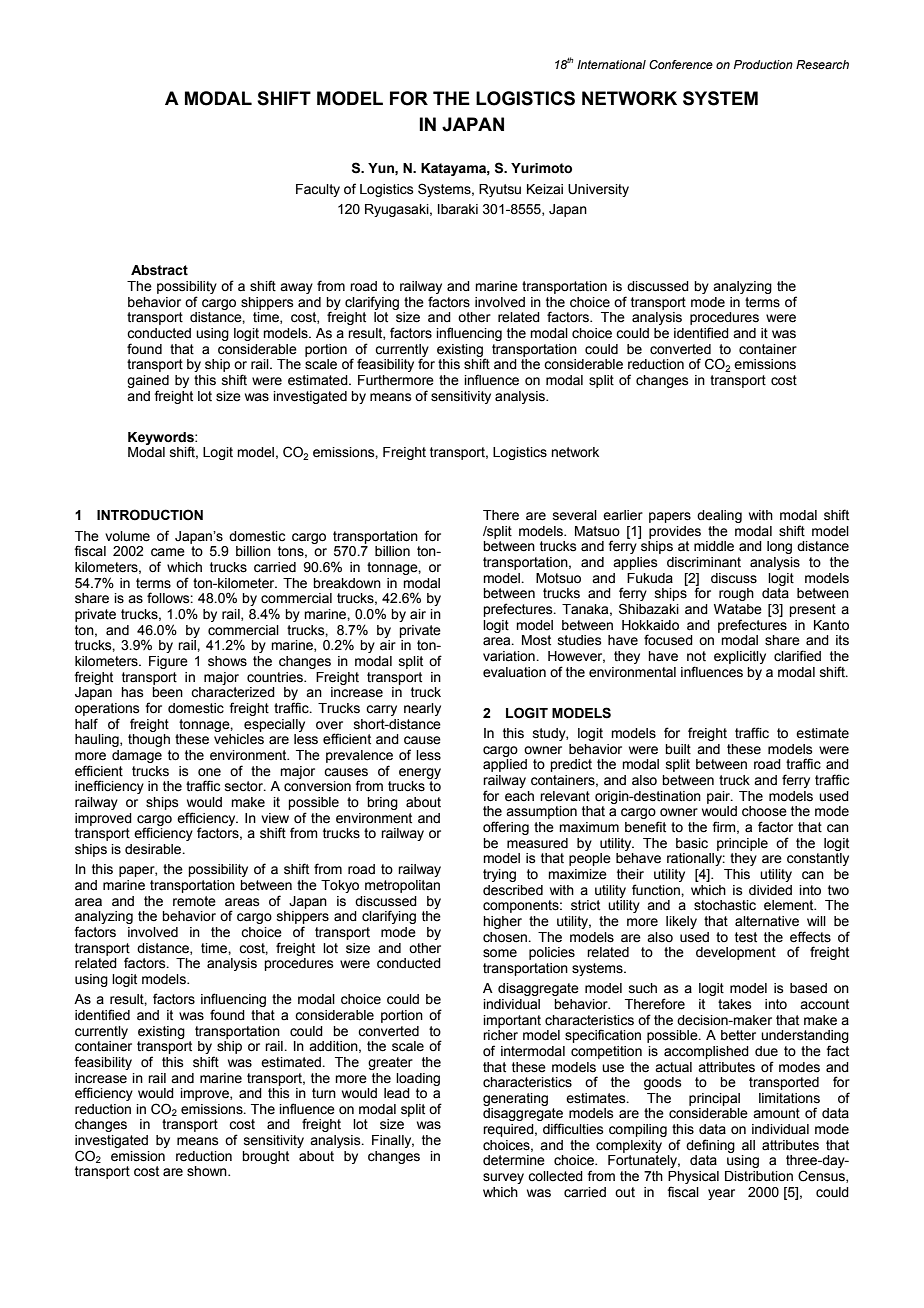 Image resolution: width=924 pixels, height=1308 pixels. Describe the element at coordinates (763, 64) in the document. I see `Production` at that location.
